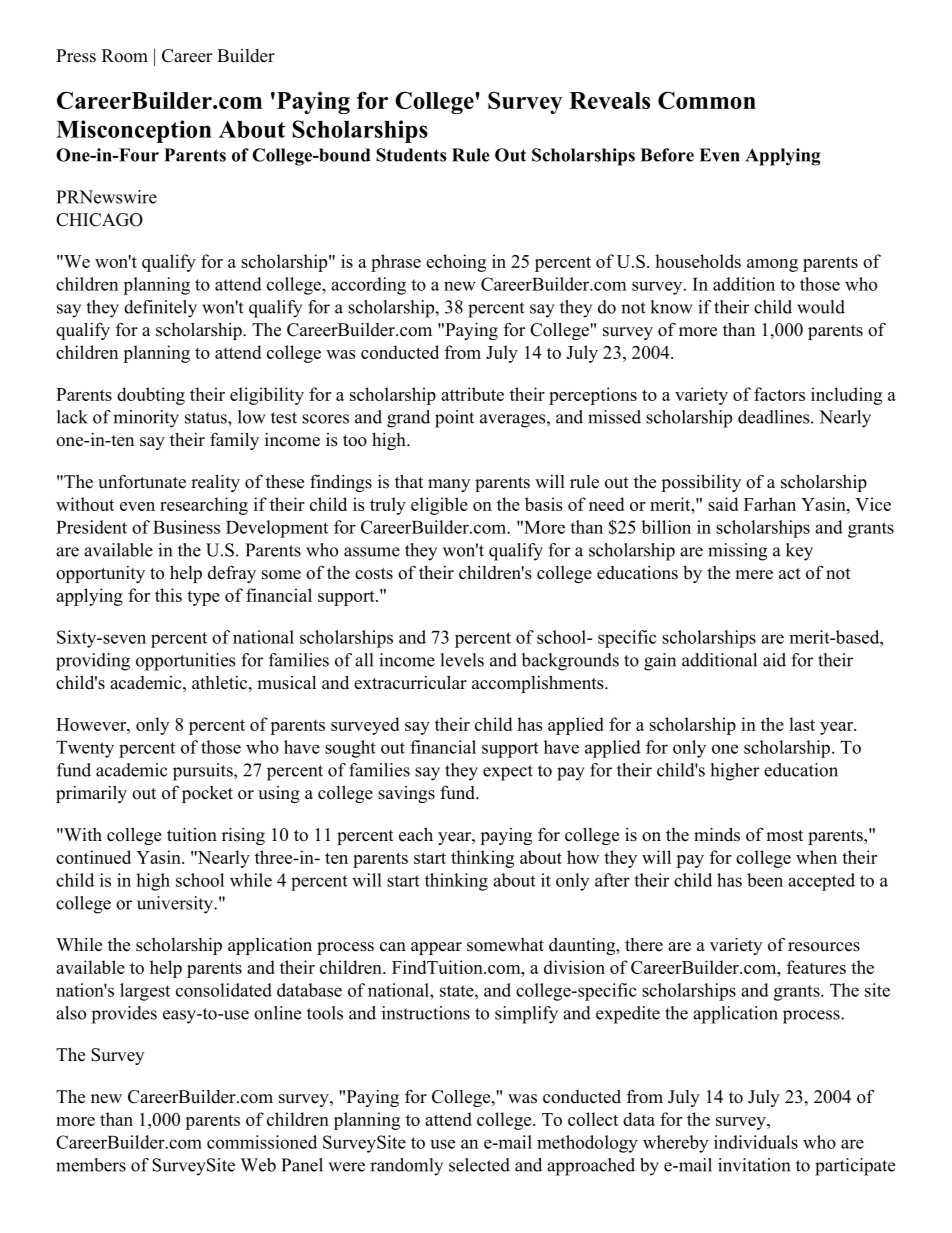 This screenshot has height=1233, width=952. What do you see at coordinates (416, 834) in the screenshot?
I see `each` at bounding box center [416, 834].
